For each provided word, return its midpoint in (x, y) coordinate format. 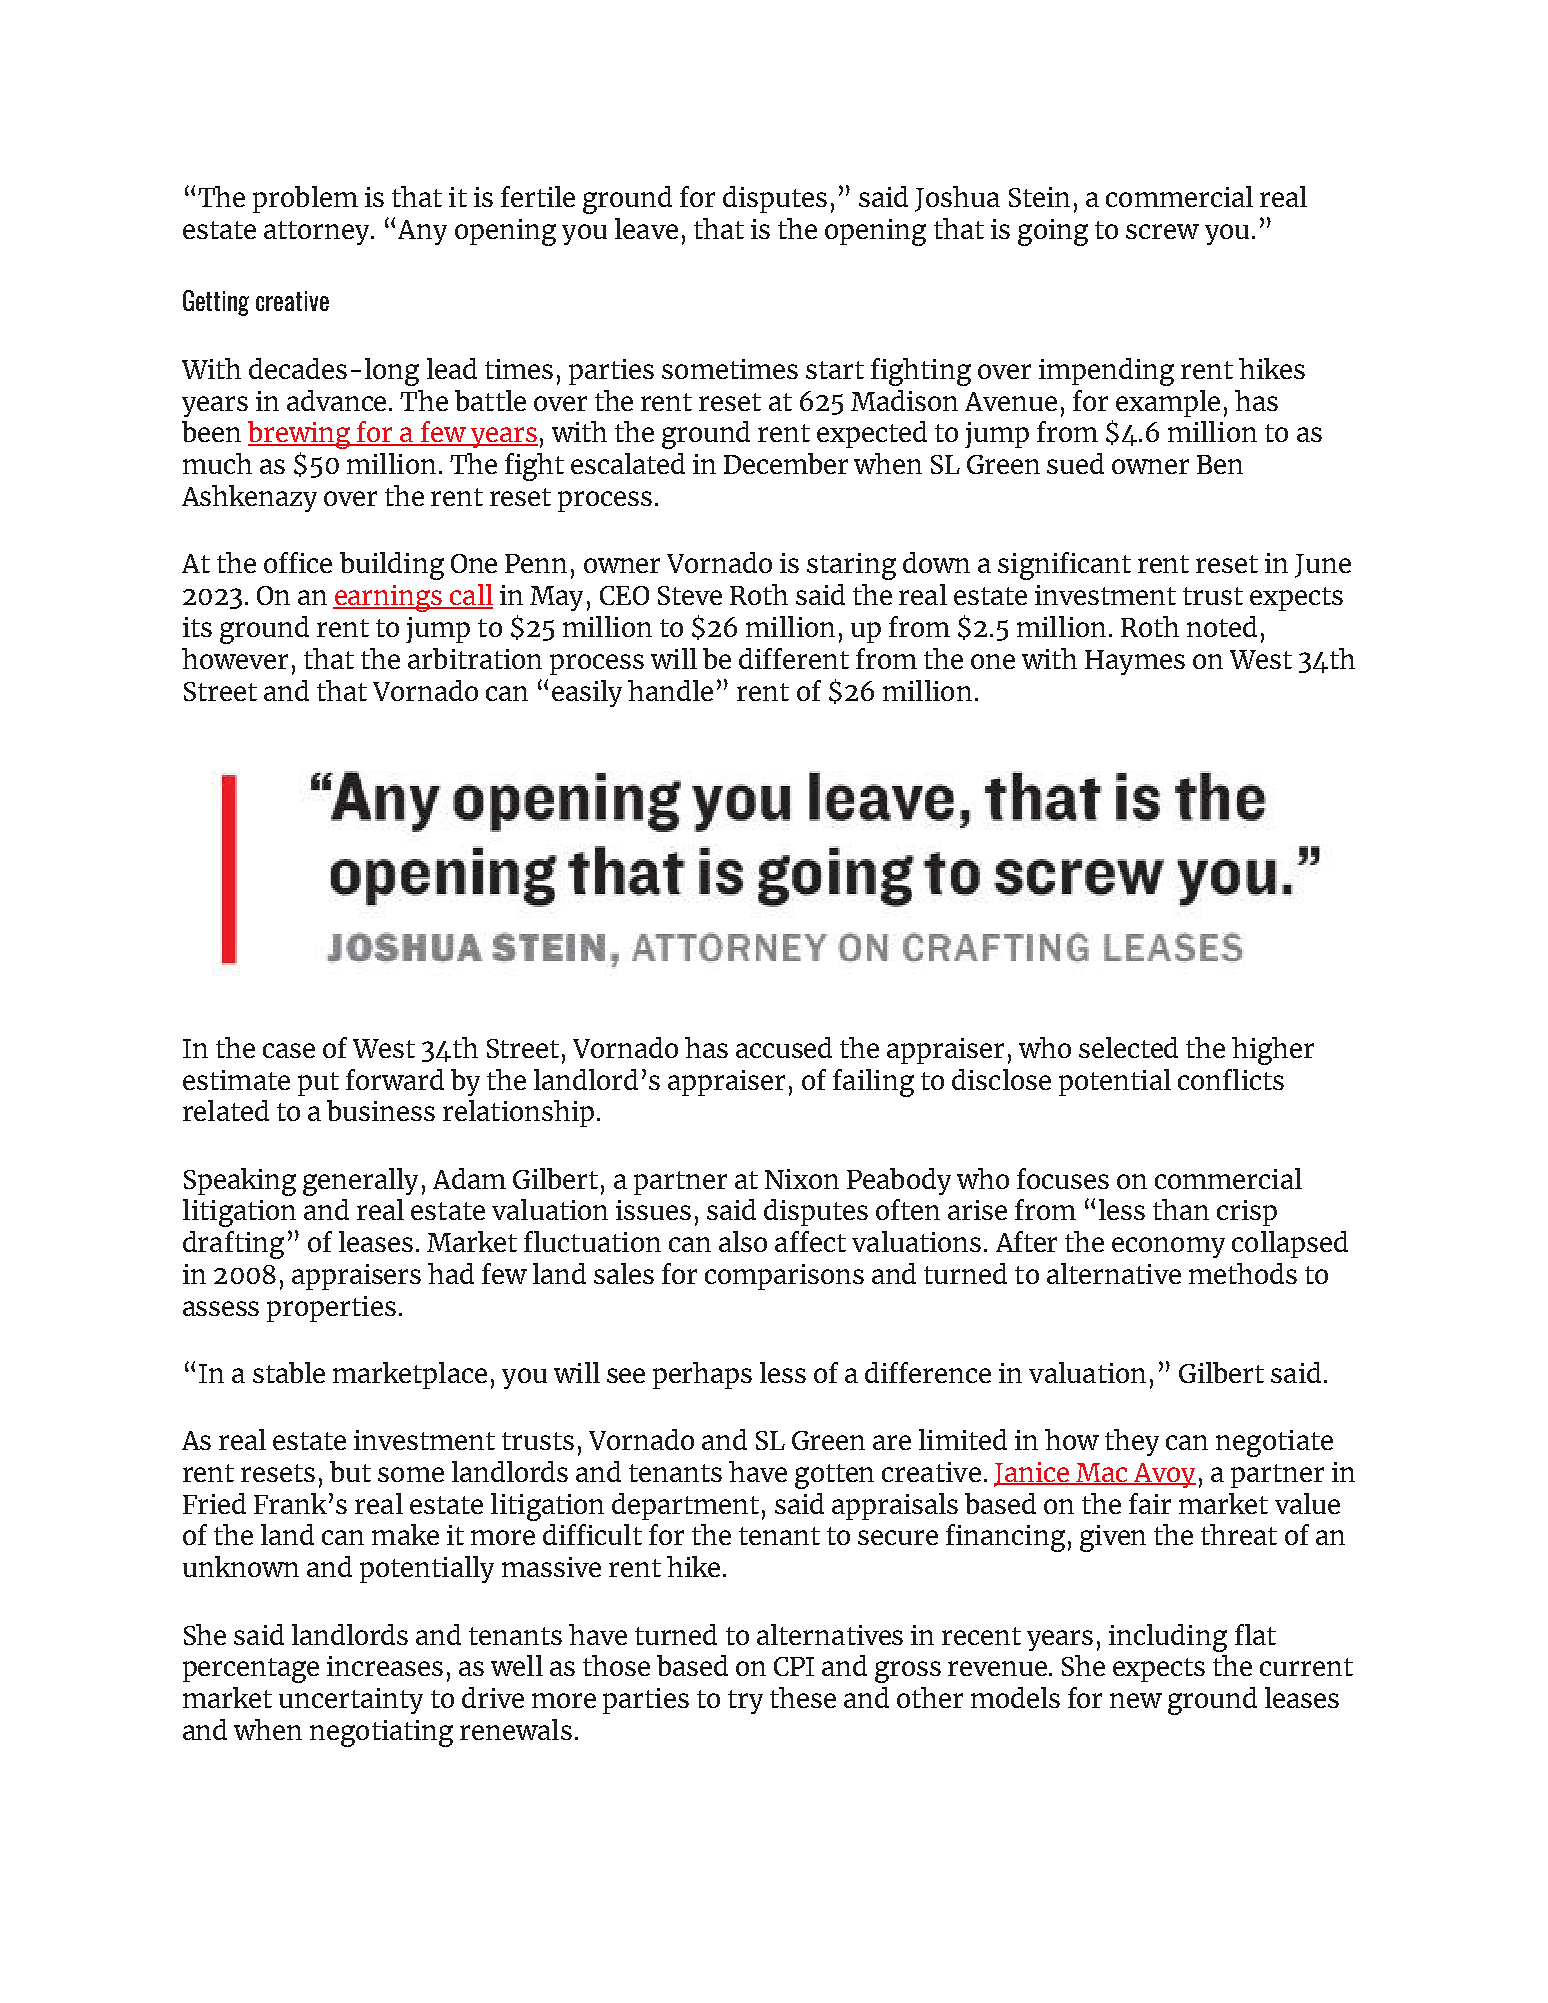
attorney (318, 233)
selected (1128, 1047)
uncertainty (351, 1701)
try (745, 1702)
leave (646, 228)
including (1168, 1638)
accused (784, 1047)
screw (1162, 231)
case (289, 1050)
